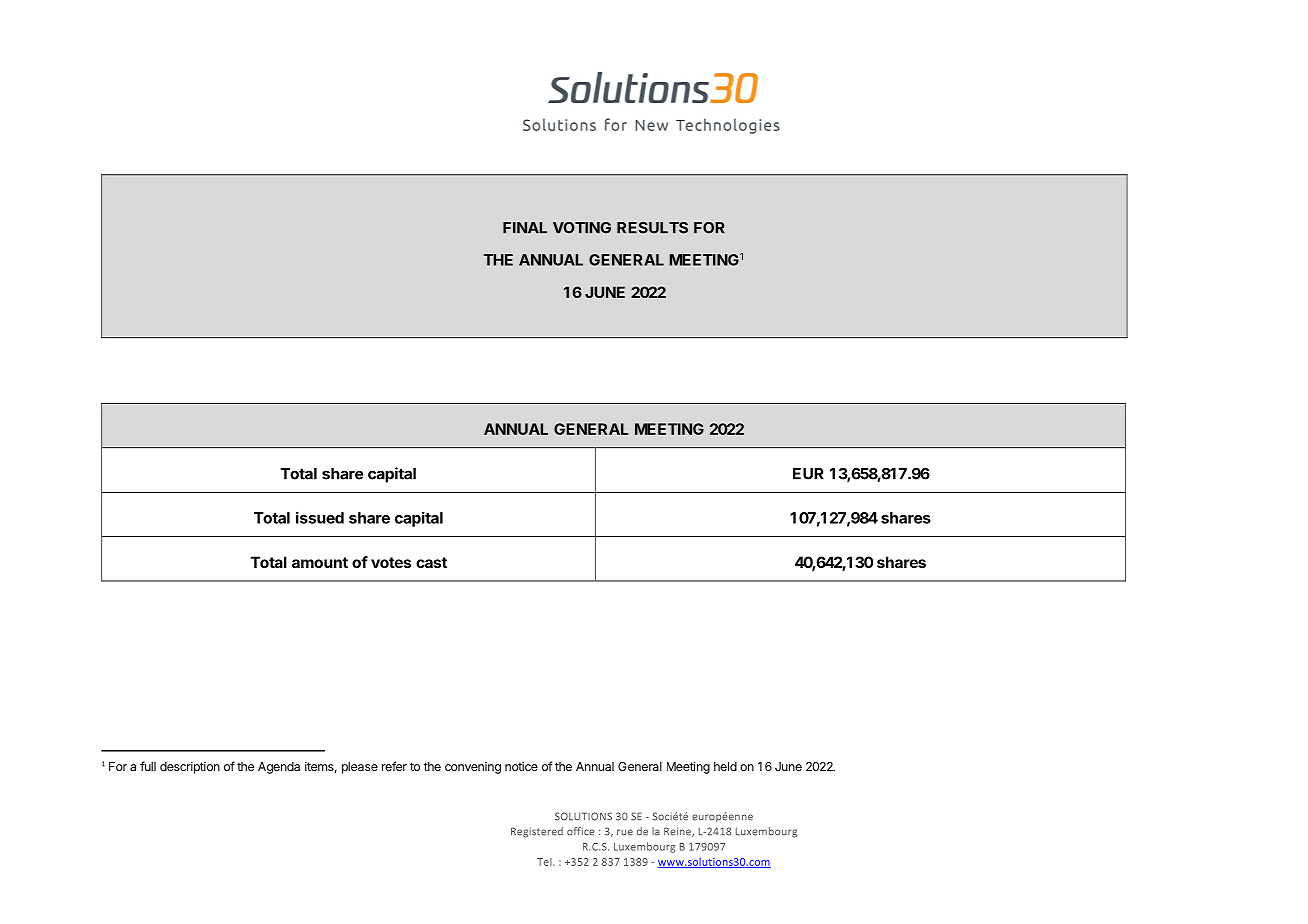  I want to click on refer, so click(394, 766).
